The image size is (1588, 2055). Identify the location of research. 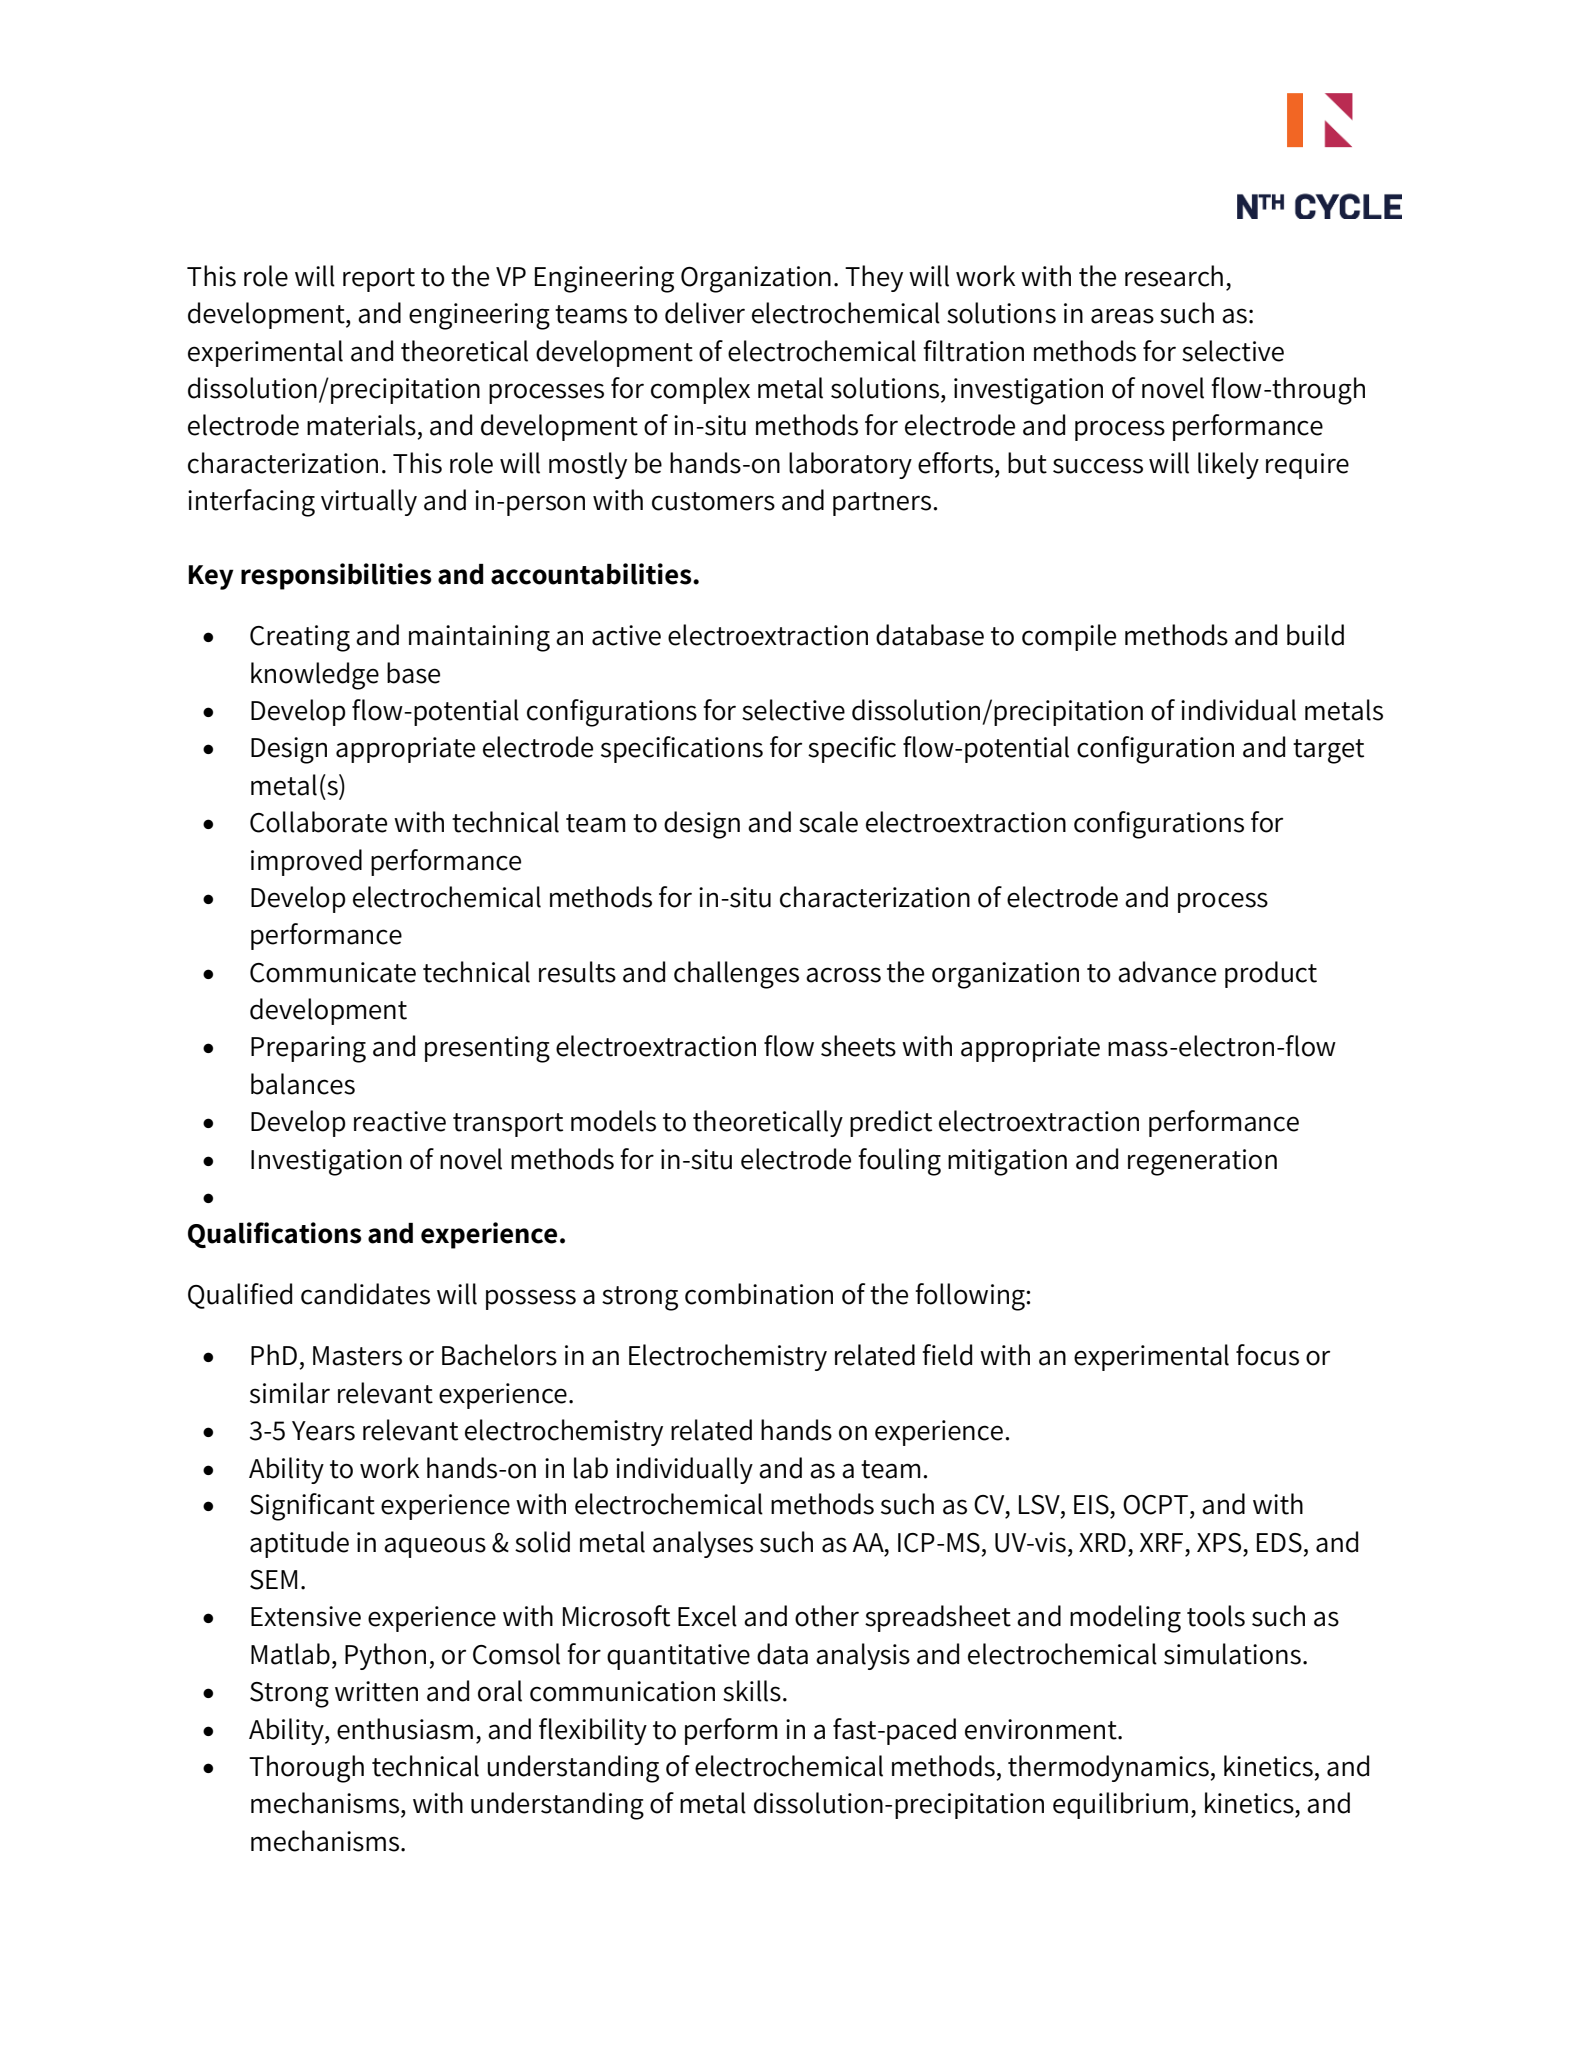
(1174, 276).
